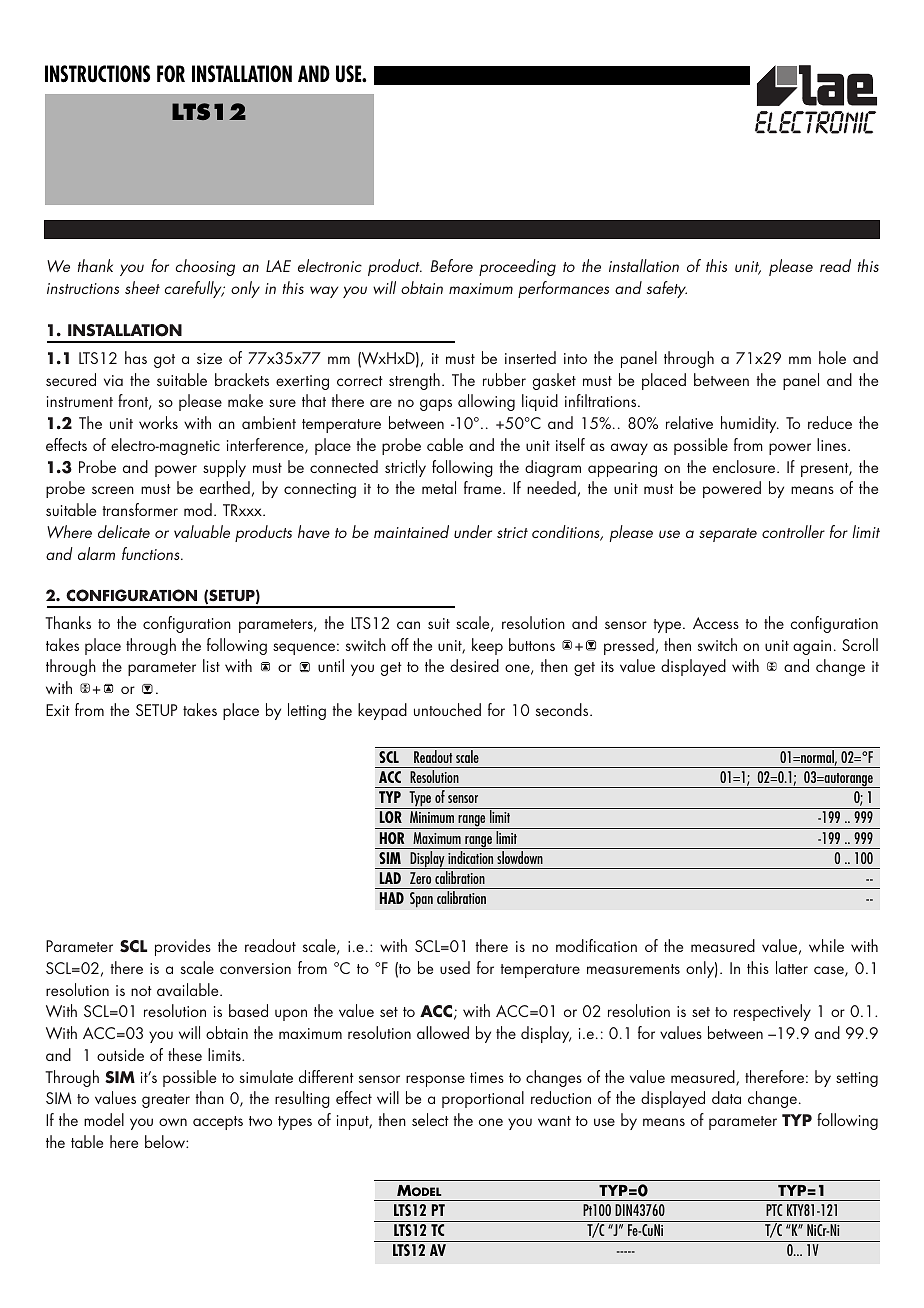 The width and height of the document is (924, 1308). What do you see at coordinates (218, 1123) in the document?
I see `accepts` at bounding box center [218, 1123].
